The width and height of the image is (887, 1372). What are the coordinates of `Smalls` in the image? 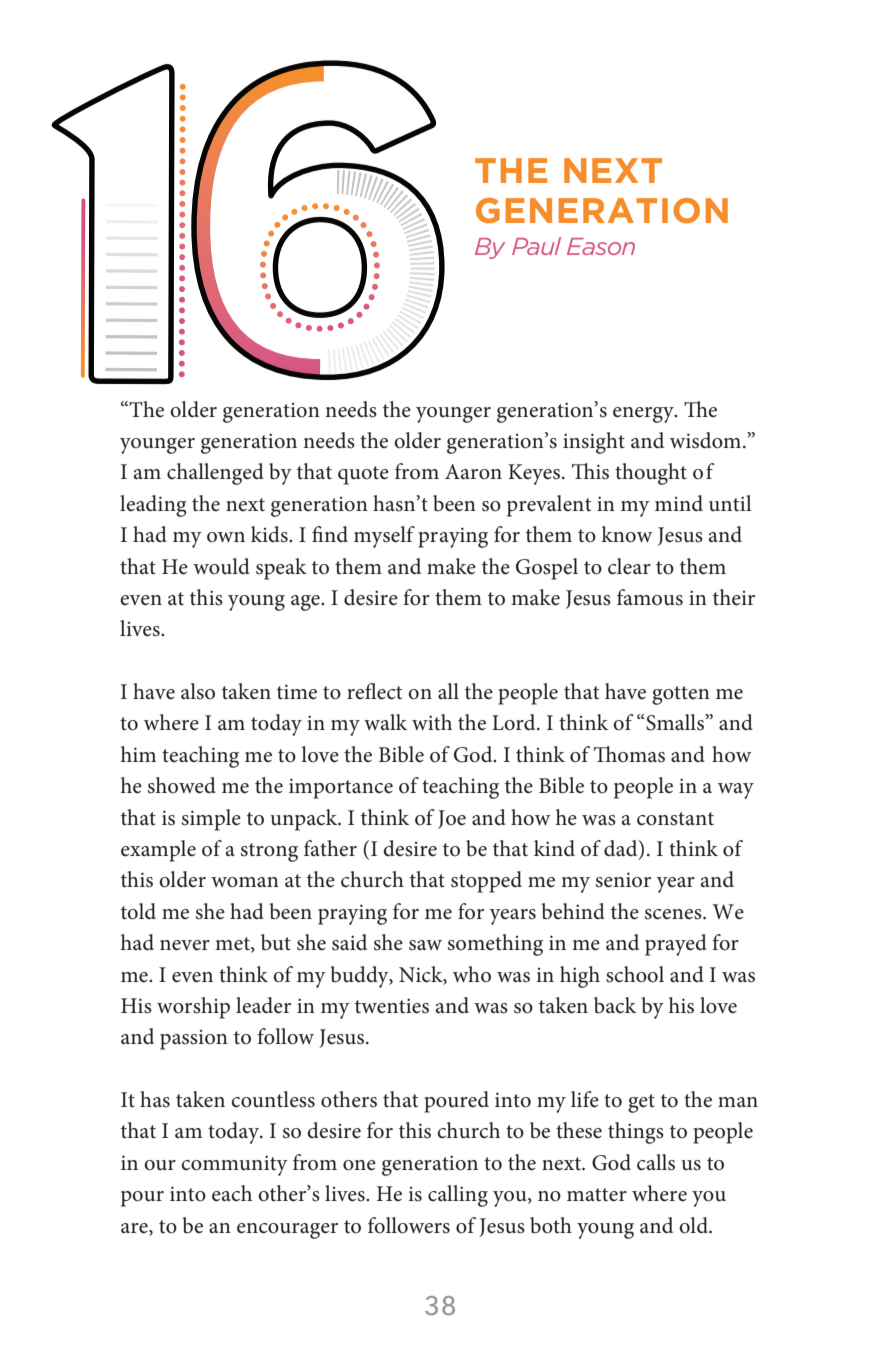 It's located at (675, 722).
